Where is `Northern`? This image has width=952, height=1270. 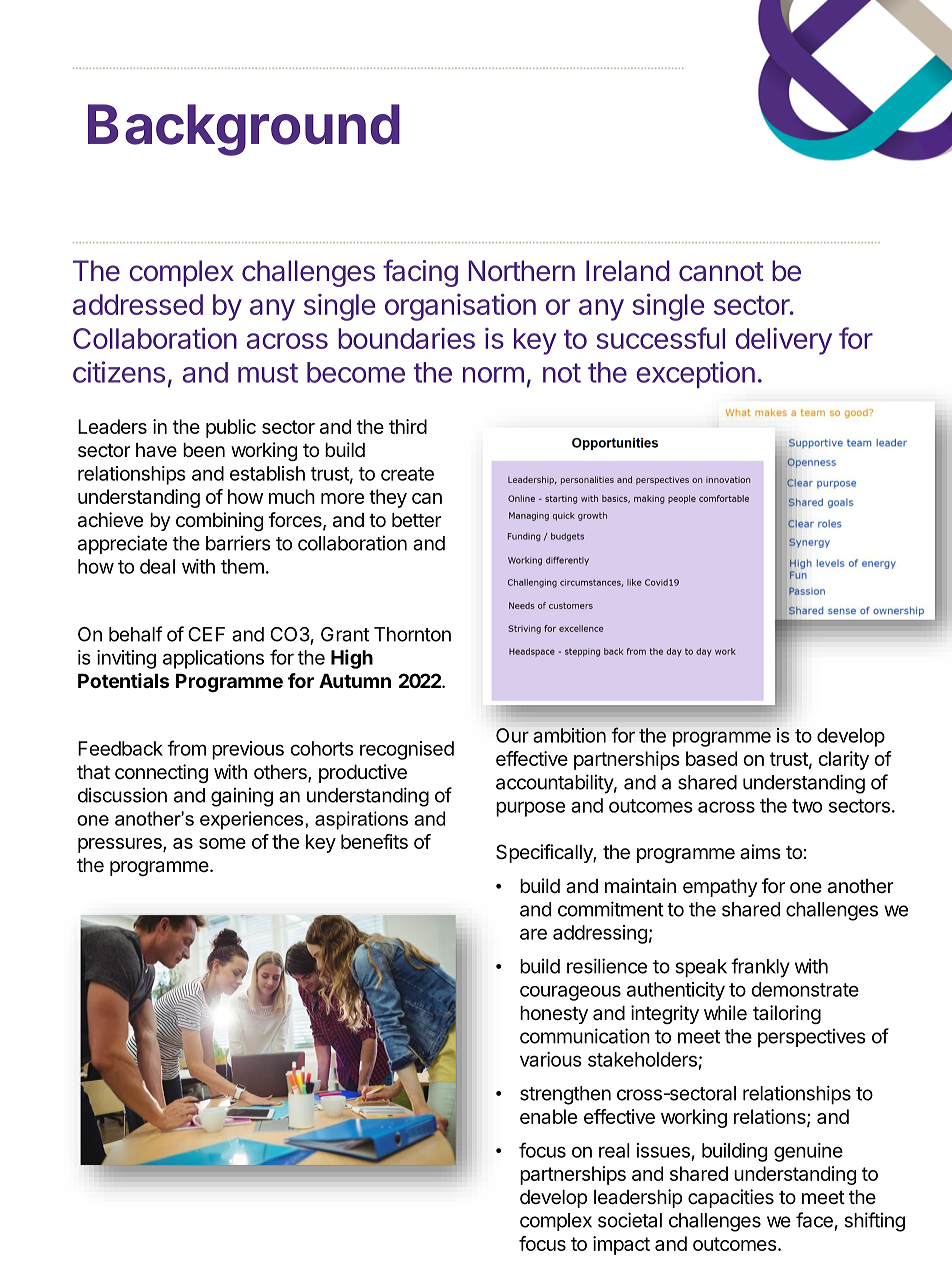 Northern is located at coordinates (522, 271).
